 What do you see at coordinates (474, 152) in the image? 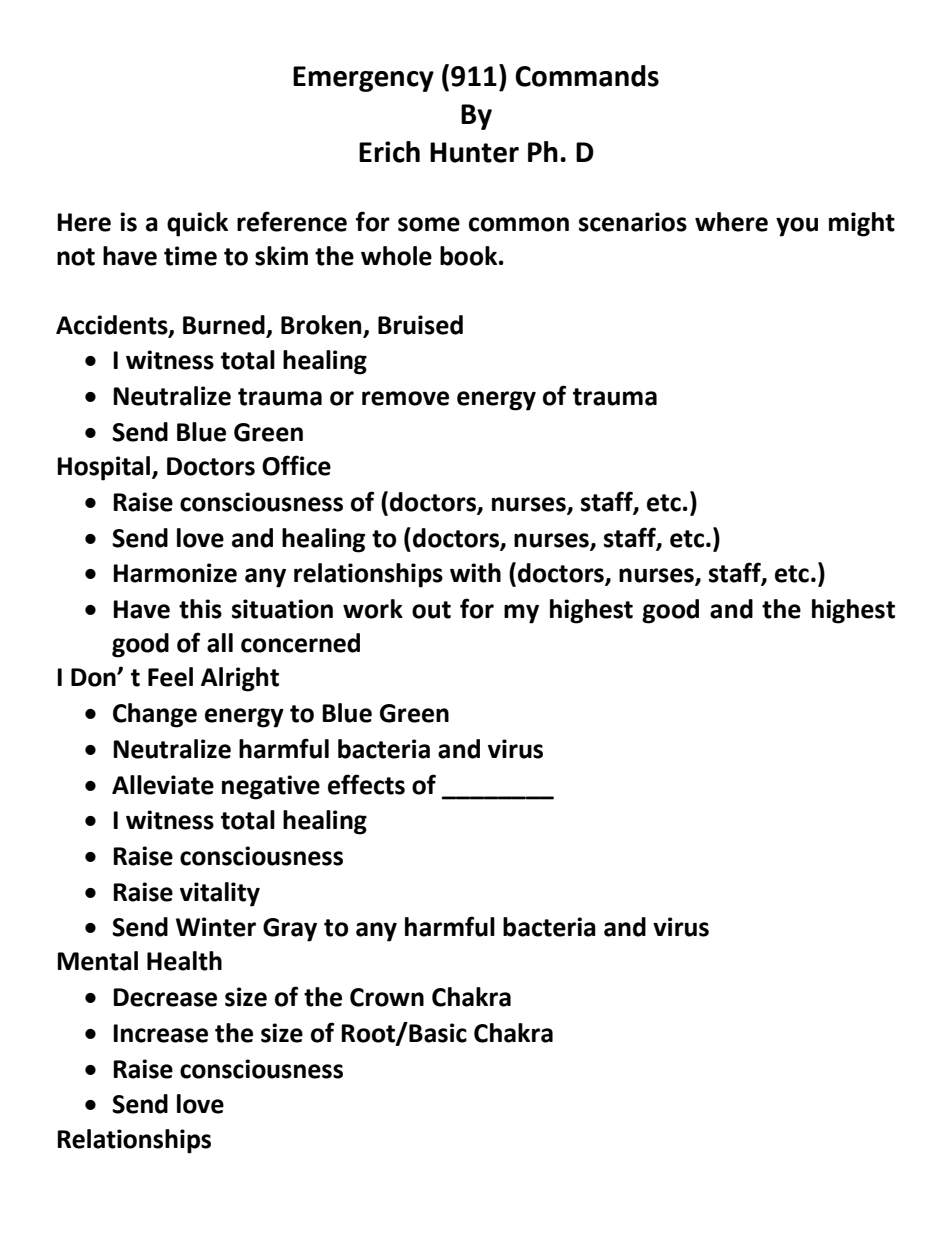
I see `Hunter` at bounding box center [474, 152].
